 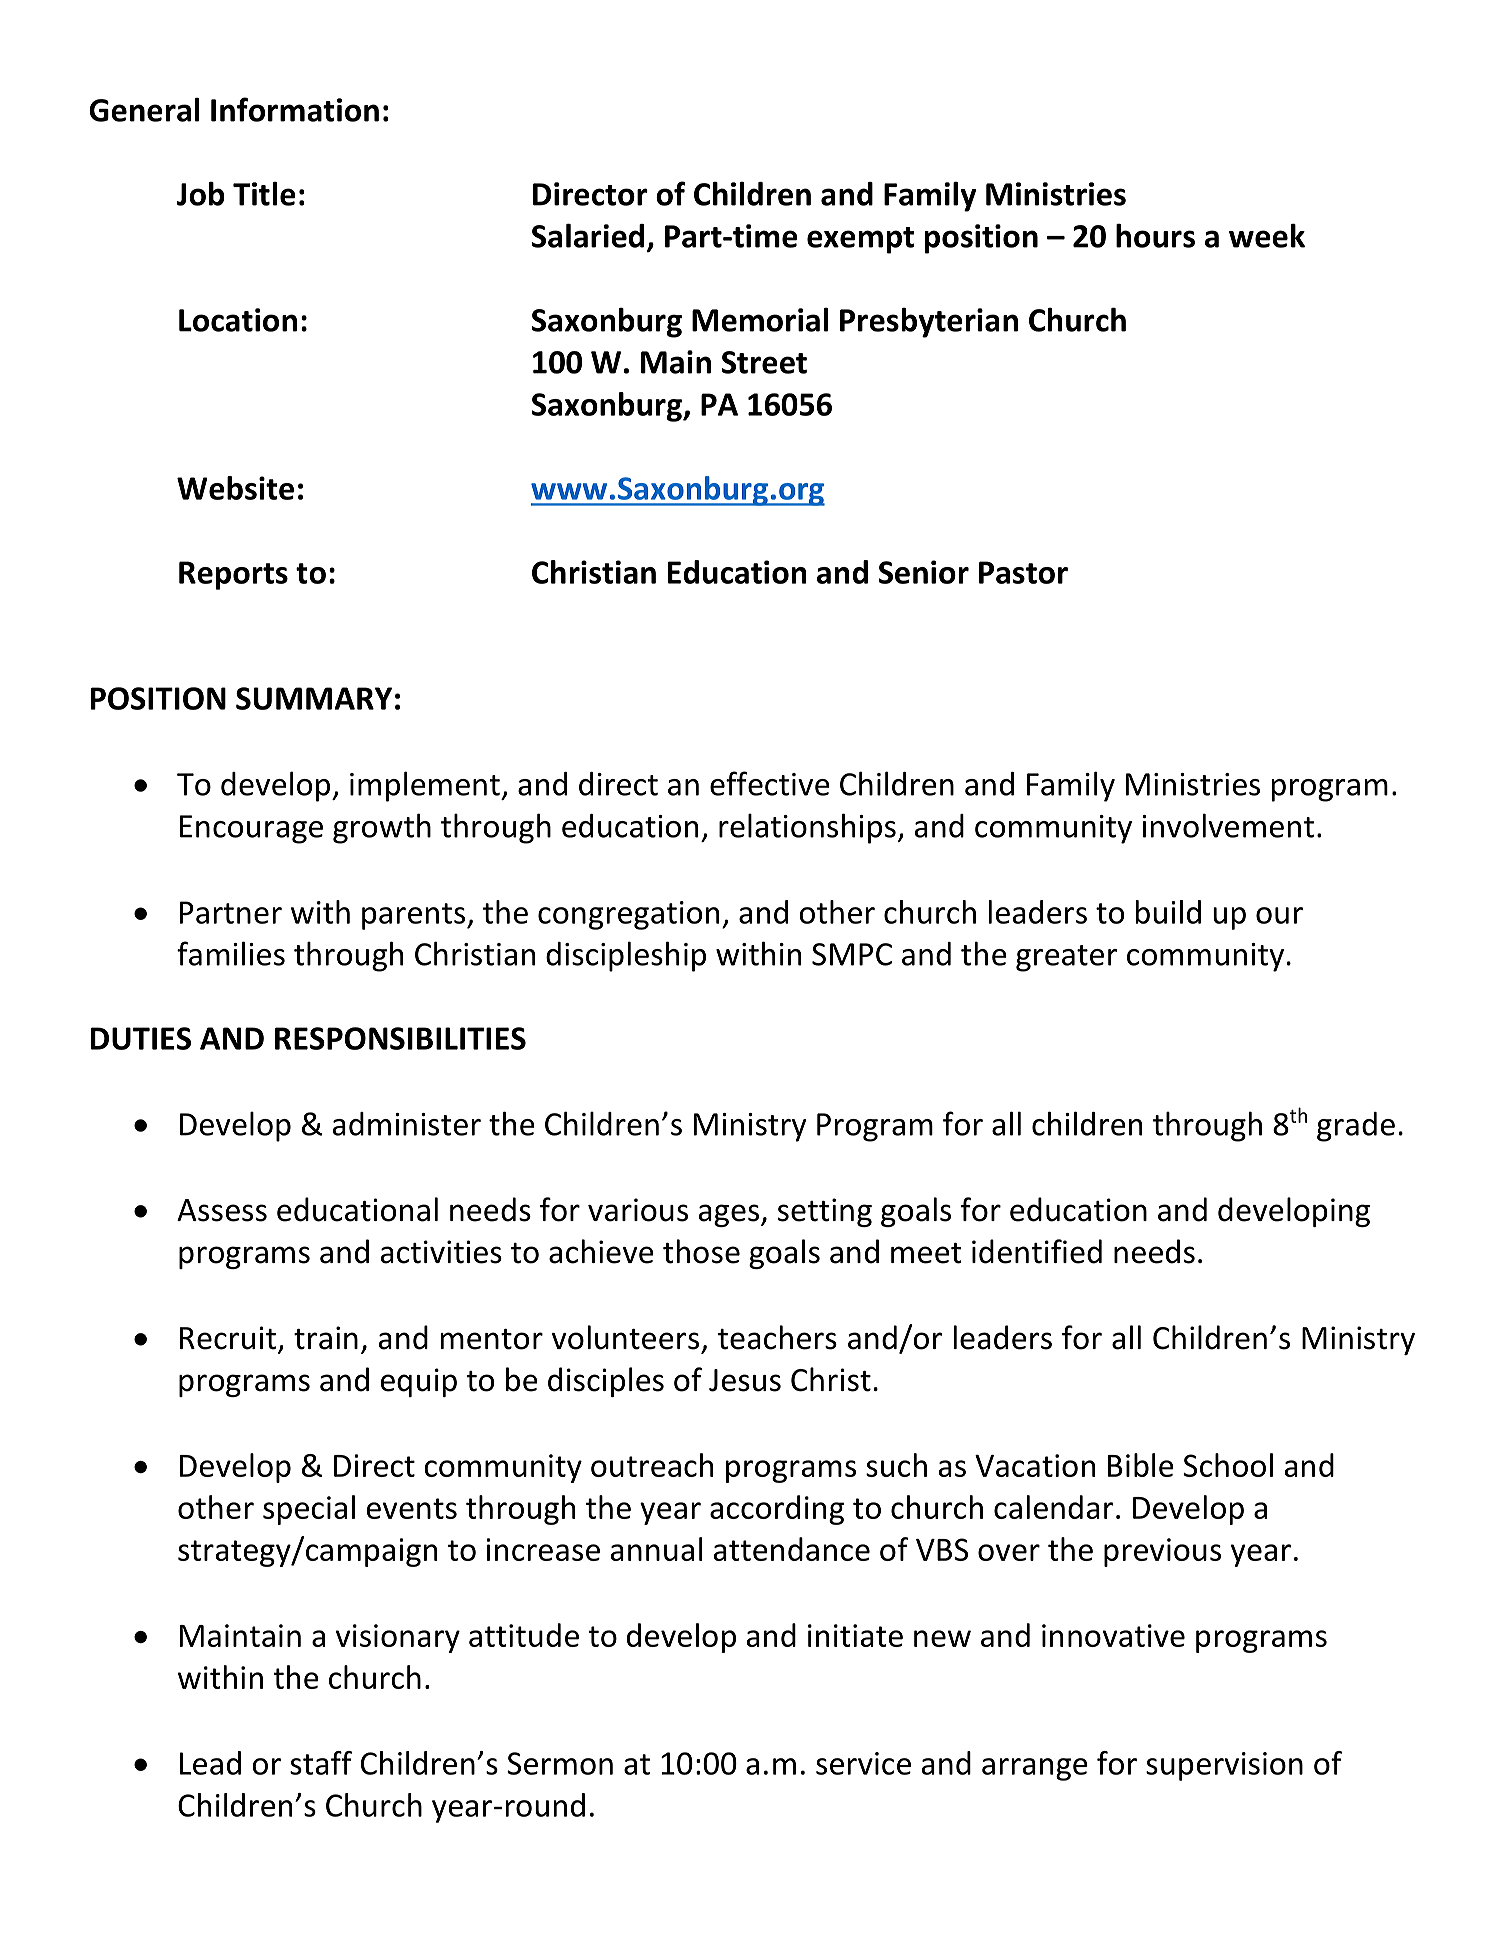 What do you see at coordinates (231, 953) in the screenshot?
I see `families` at bounding box center [231, 953].
